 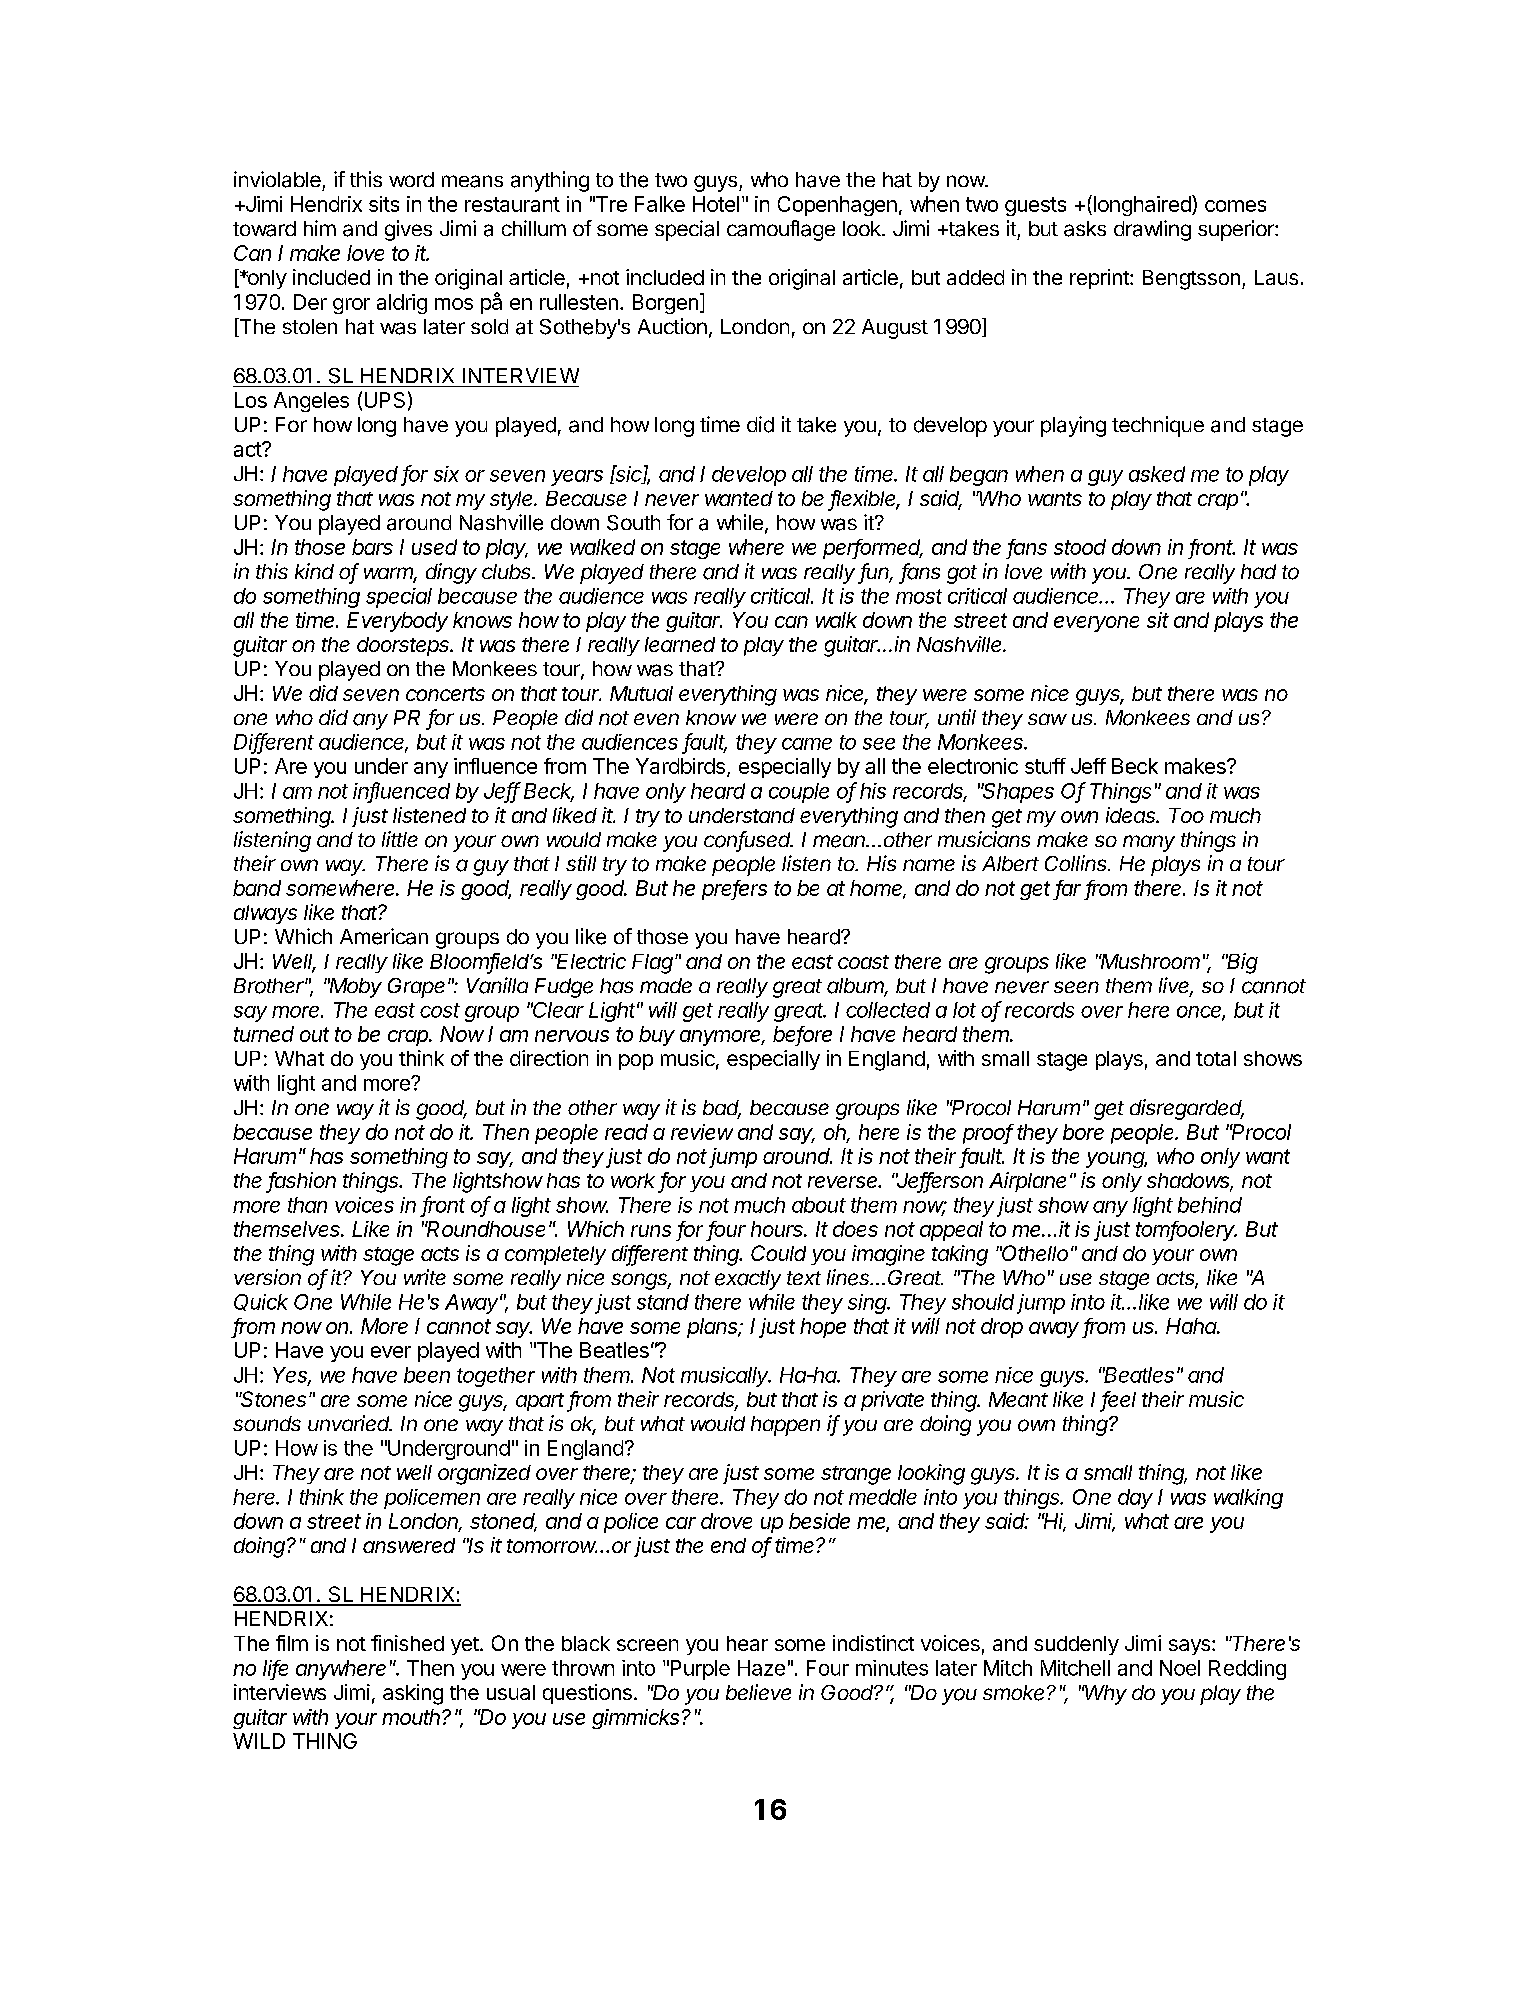 I want to click on sits, so click(x=384, y=204).
